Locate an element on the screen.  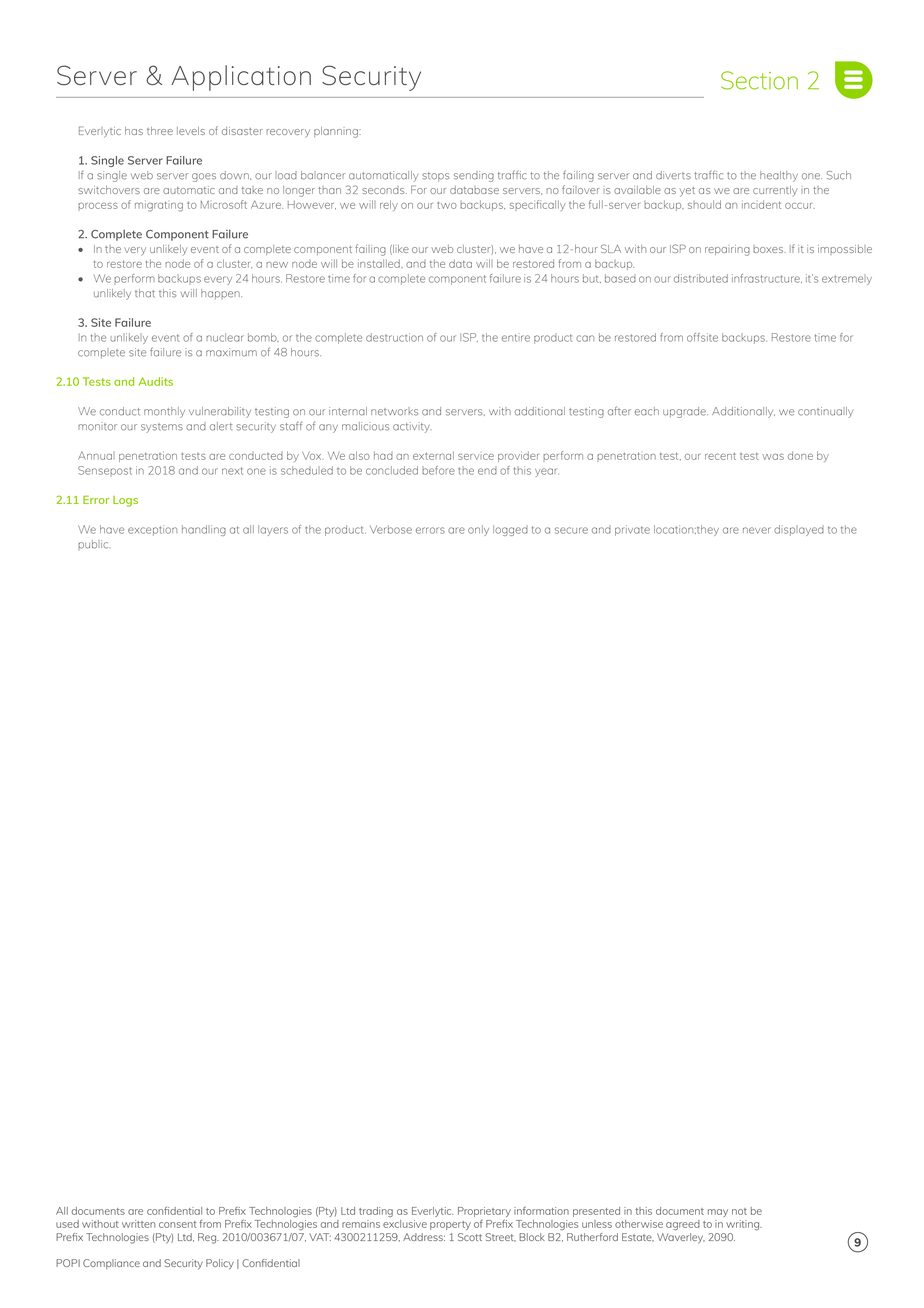
never is located at coordinates (757, 530).
